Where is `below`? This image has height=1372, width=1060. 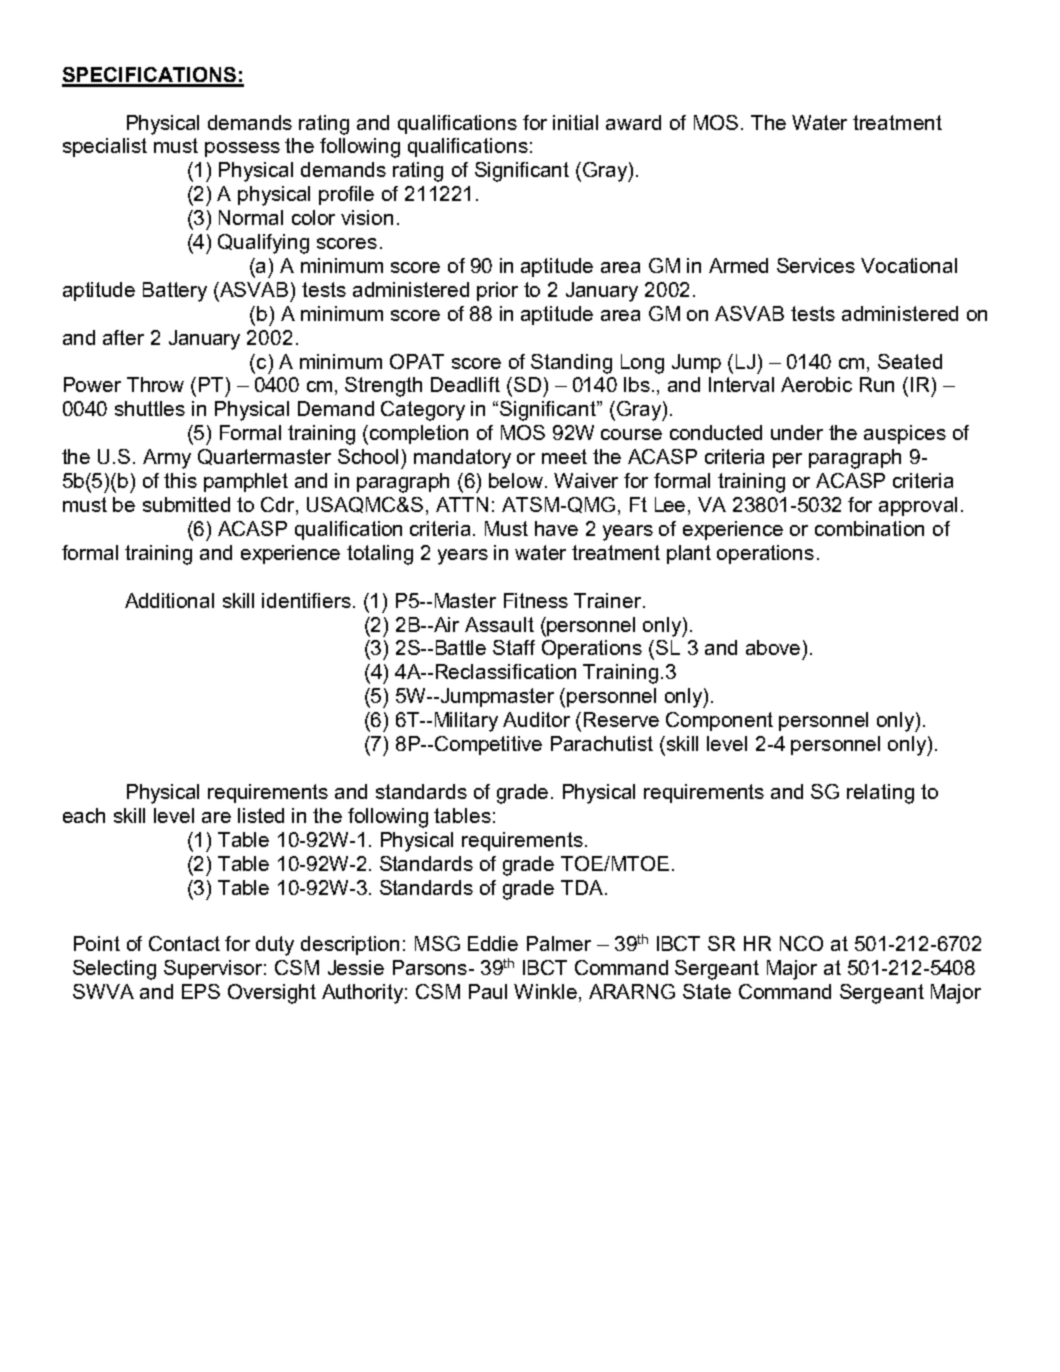
below is located at coordinates (516, 480).
